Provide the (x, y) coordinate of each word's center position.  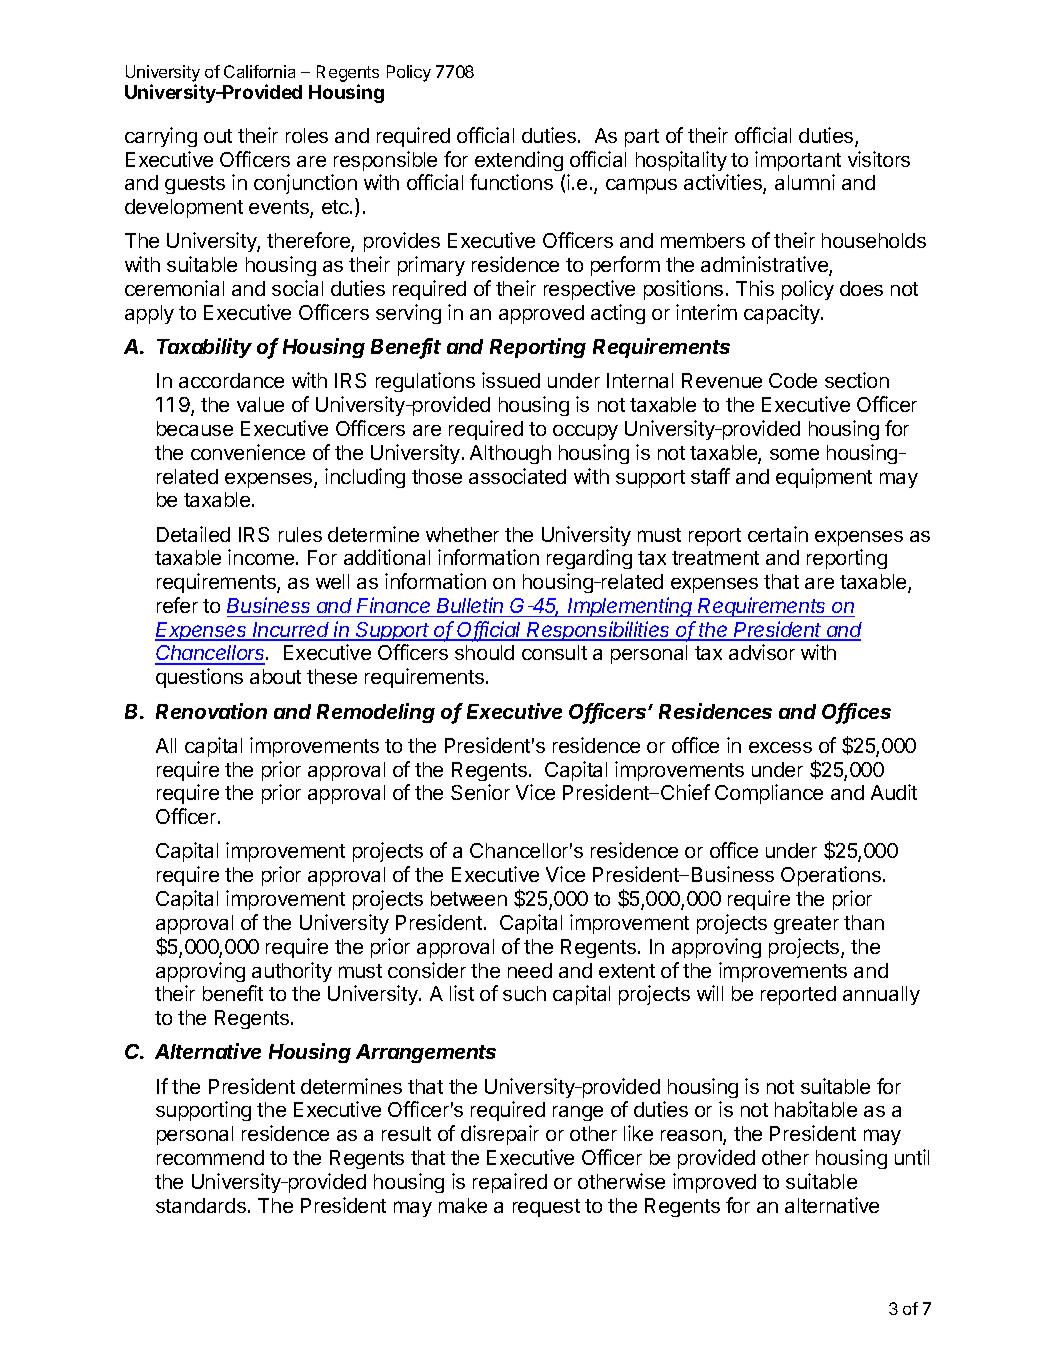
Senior (480, 792)
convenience (248, 452)
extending (519, 161)
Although (510, 454)
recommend (210, 1157)
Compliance (769, 794)
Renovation (211, 711)
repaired (510, 1183)
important (798, 161)
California (259, 71)
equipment (824, 478)
